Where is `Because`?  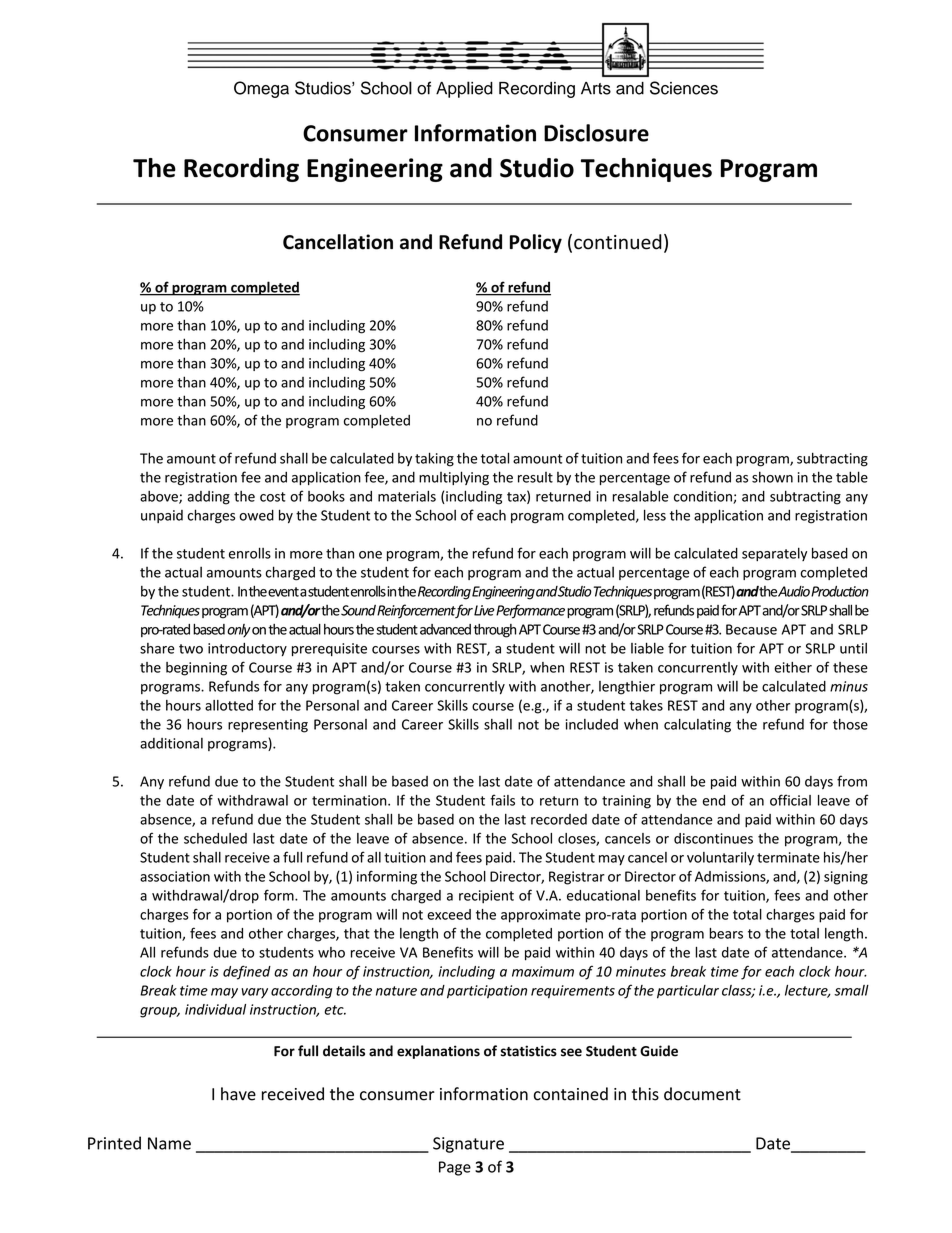
Because is located at coordinates (751, 629).
